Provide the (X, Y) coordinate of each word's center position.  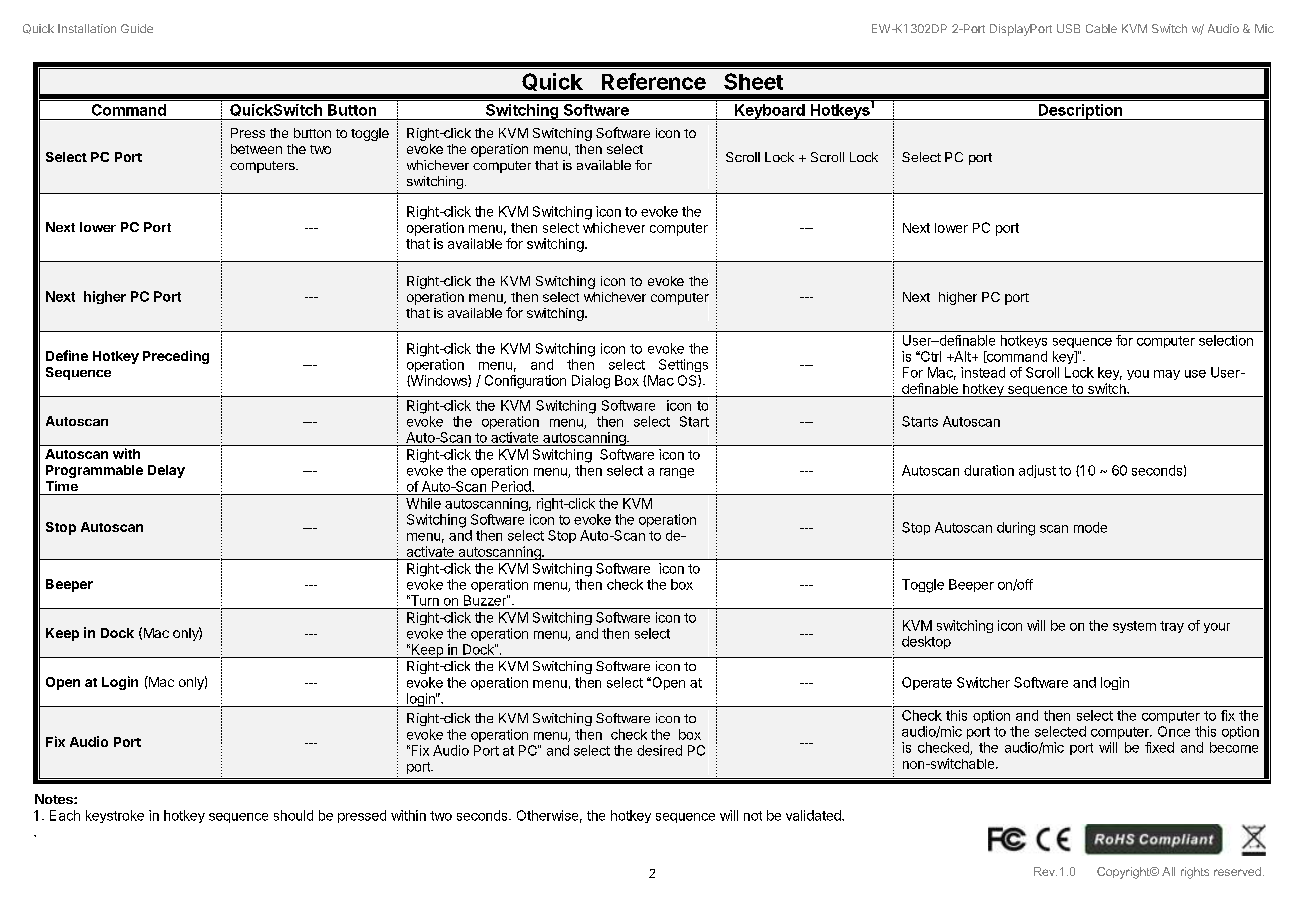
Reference (654, 81)
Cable (1101, 28)
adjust (1037, 471)
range (677, 473)
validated (814, 815)
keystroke (115, 816)
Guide (137, 28)
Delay (166, 471)
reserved (1237, 871)
